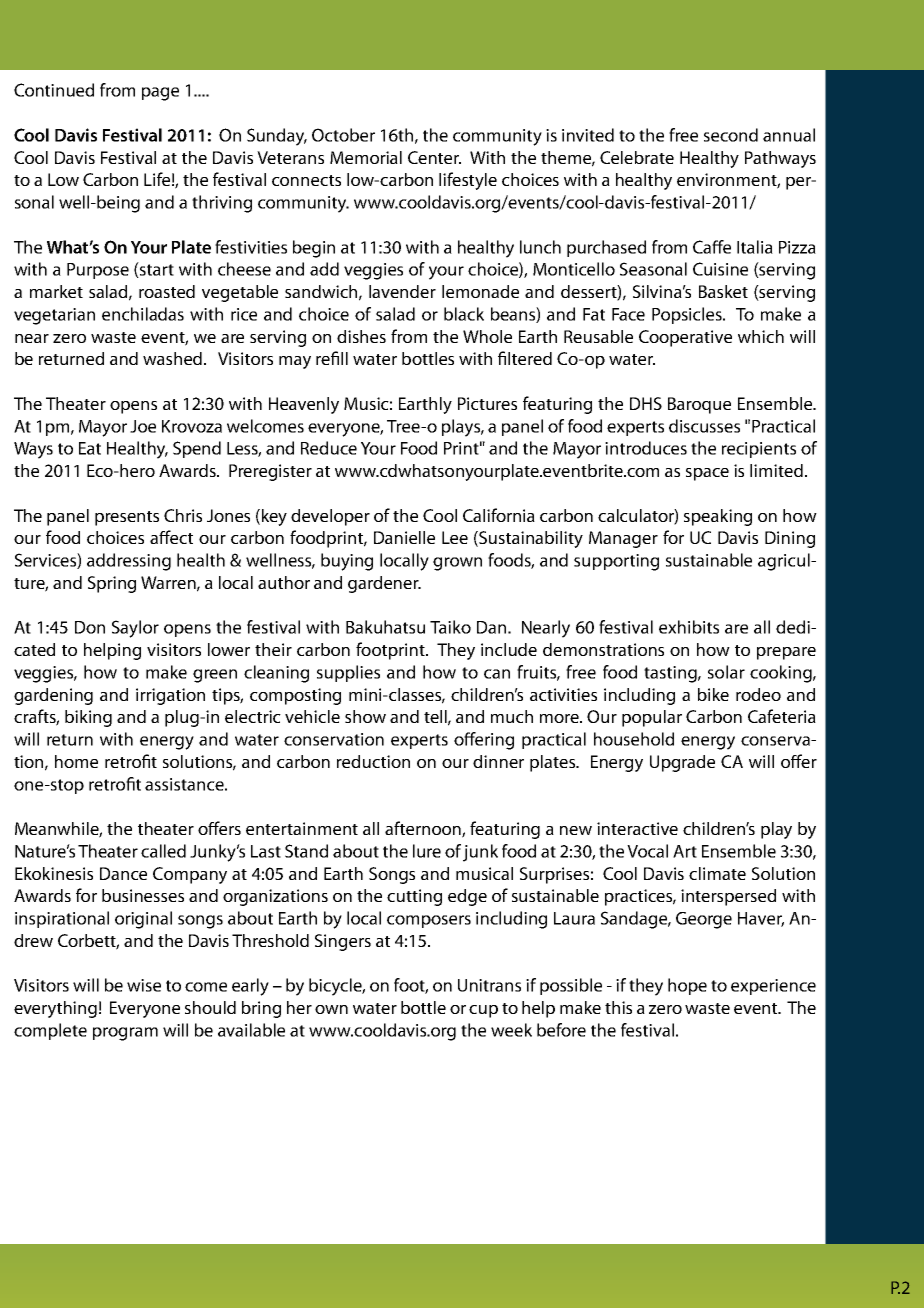 The width and height of the document is (924, 1308). What do you see at coordinates (498, 761) in the document?
I see `dinner` at bounding box center [498, 761].
